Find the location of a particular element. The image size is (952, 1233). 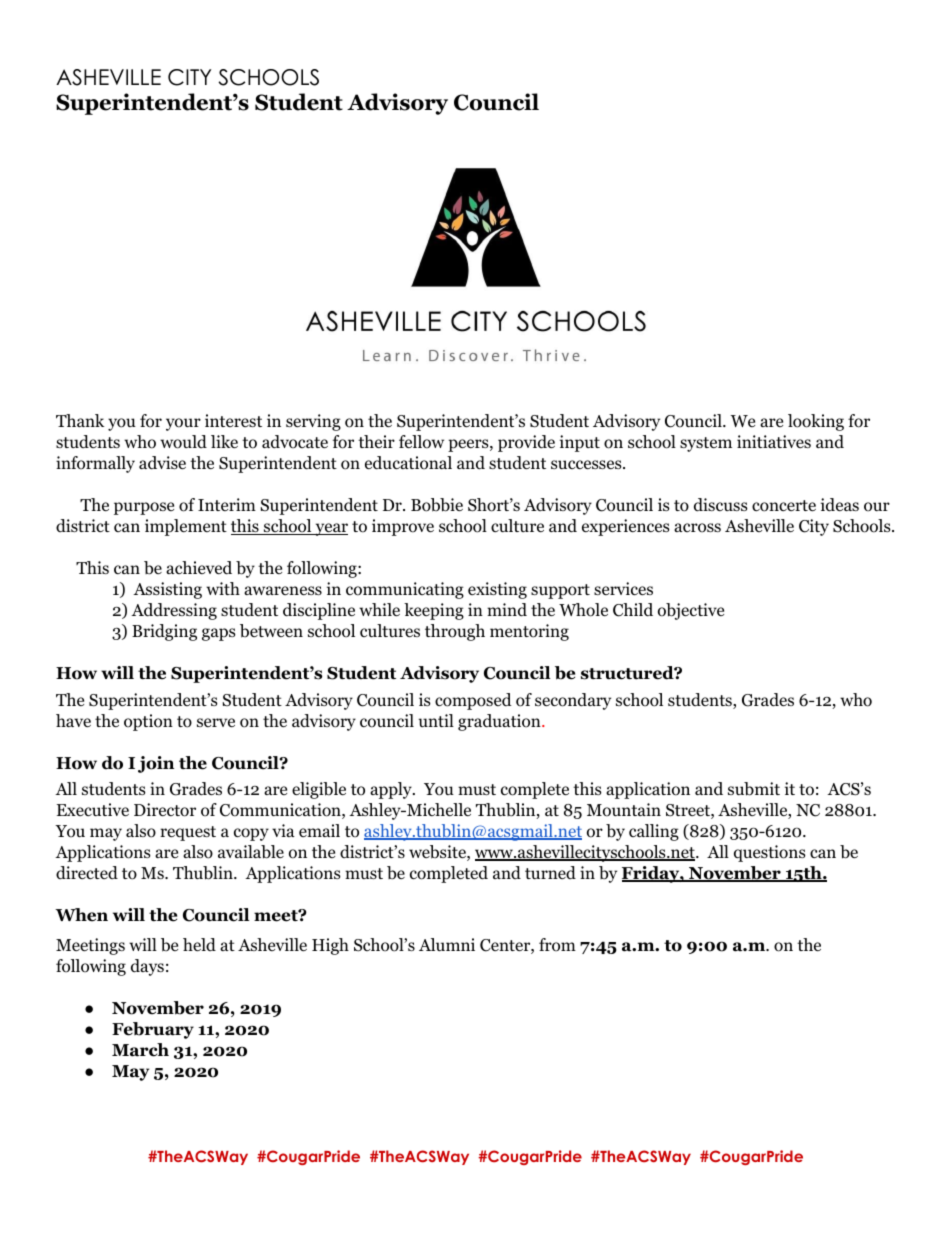

objective is located at coordinates (691, 611).
